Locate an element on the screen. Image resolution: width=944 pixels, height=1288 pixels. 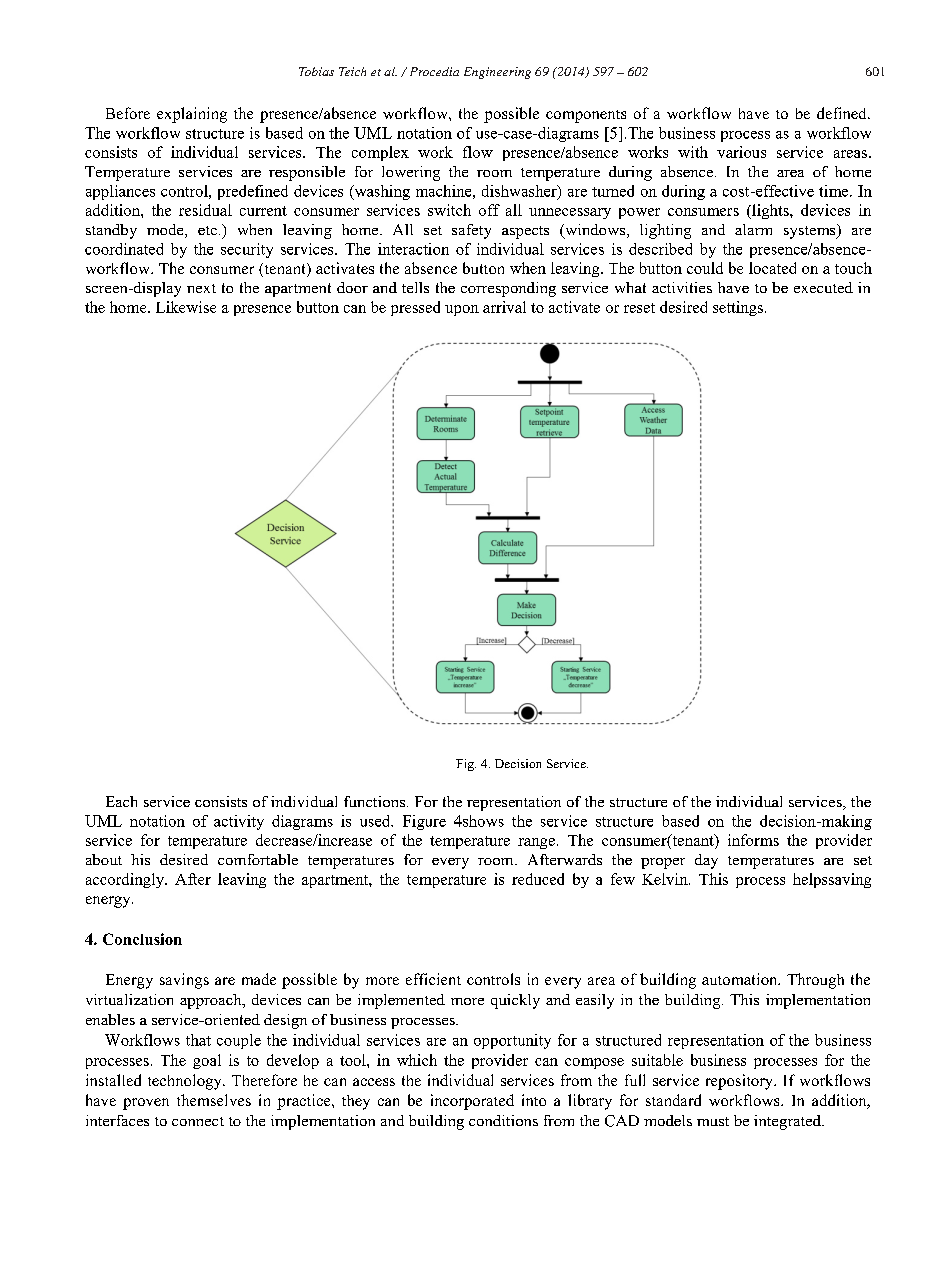
Likewise is located at coordinates (186, 307).
